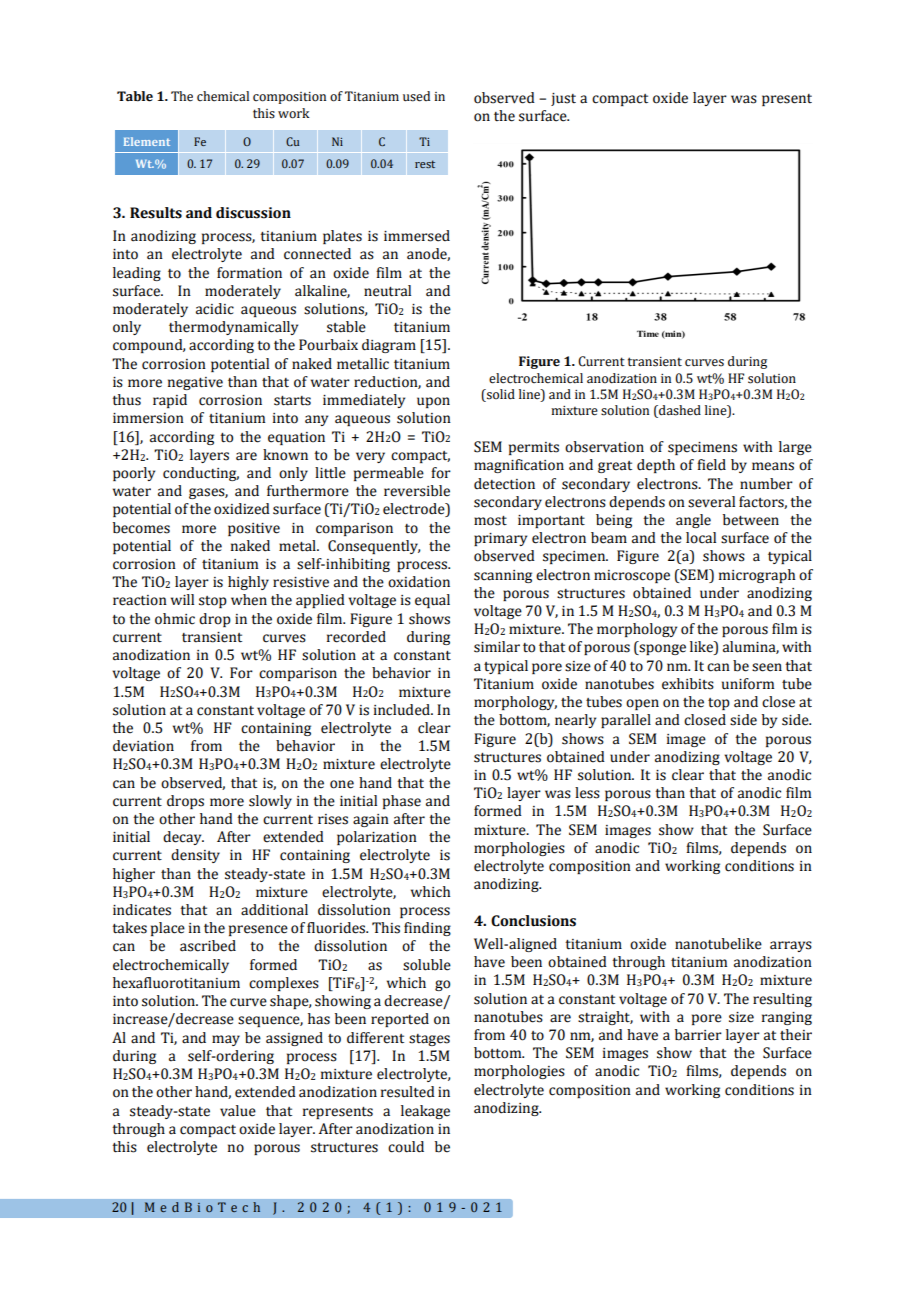 The width and height of the page is (924, 1308). What do you see at coordinates (213, 602) in the page?
I see `stop` at bounding box center [213, 602].
